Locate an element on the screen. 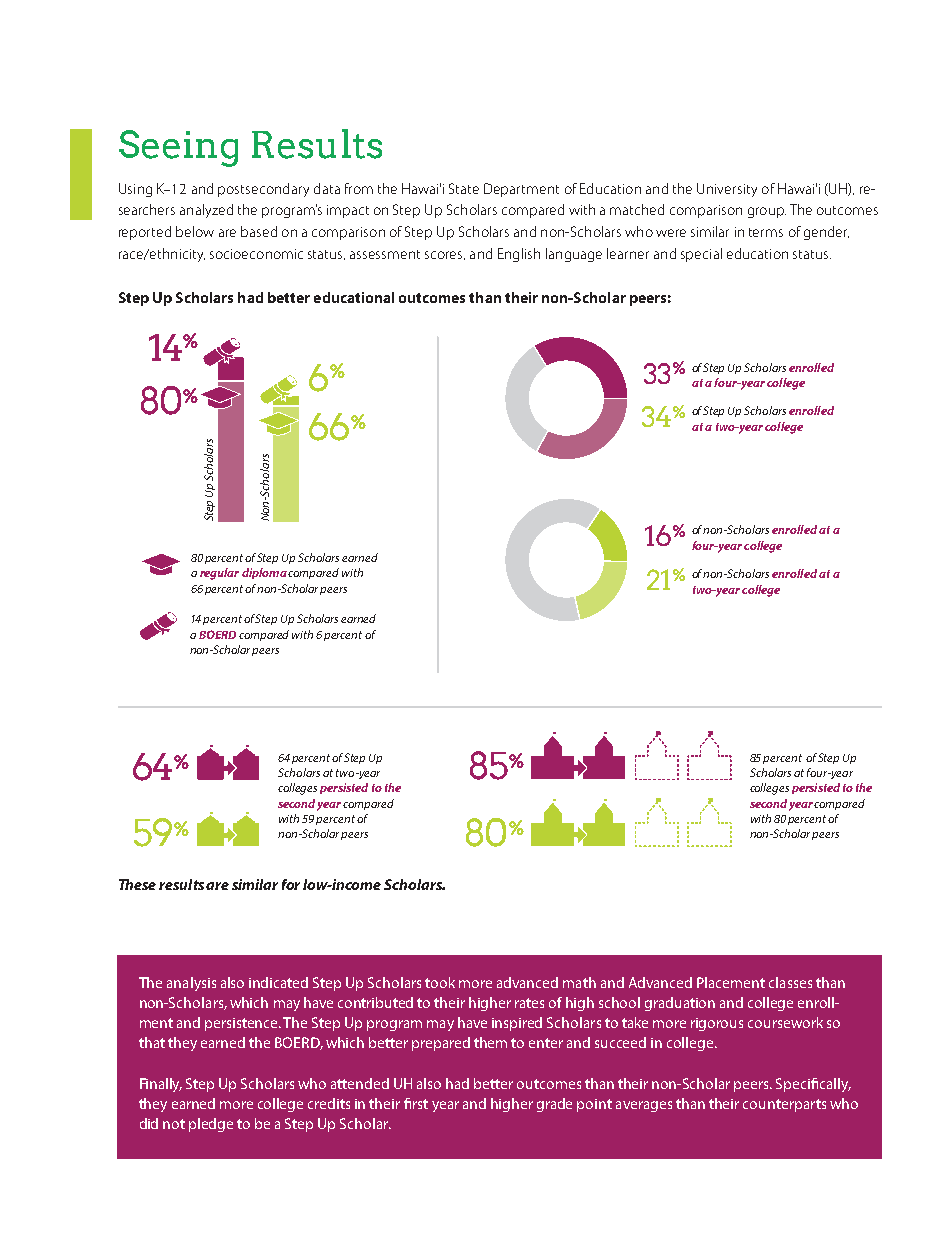  for is located at coordinates (291, 884).
